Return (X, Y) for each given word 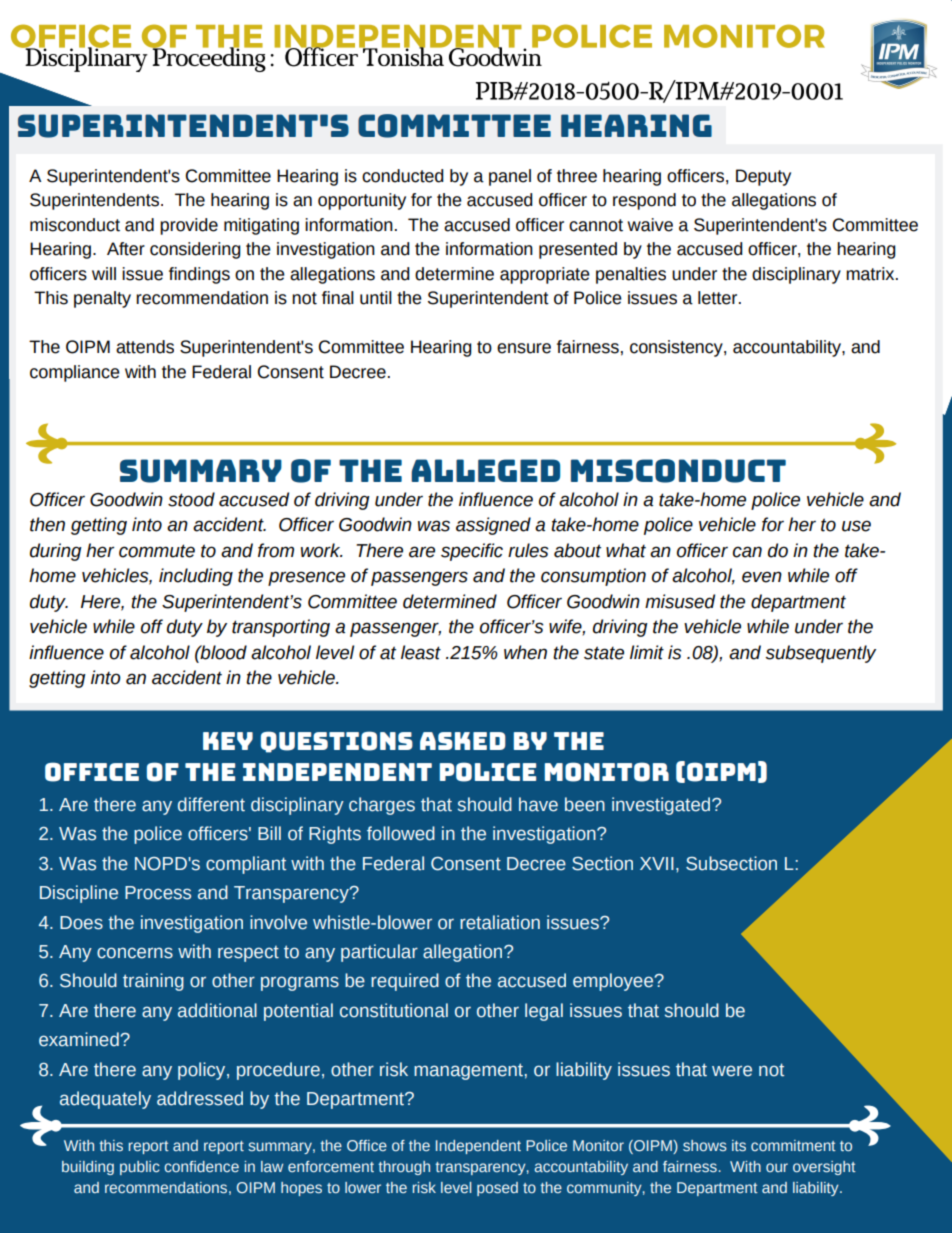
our (777, 1167)
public (140, 1168)
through (404, 1168)
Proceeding (208, 58)
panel (510, 177)
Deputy (763, 177)
